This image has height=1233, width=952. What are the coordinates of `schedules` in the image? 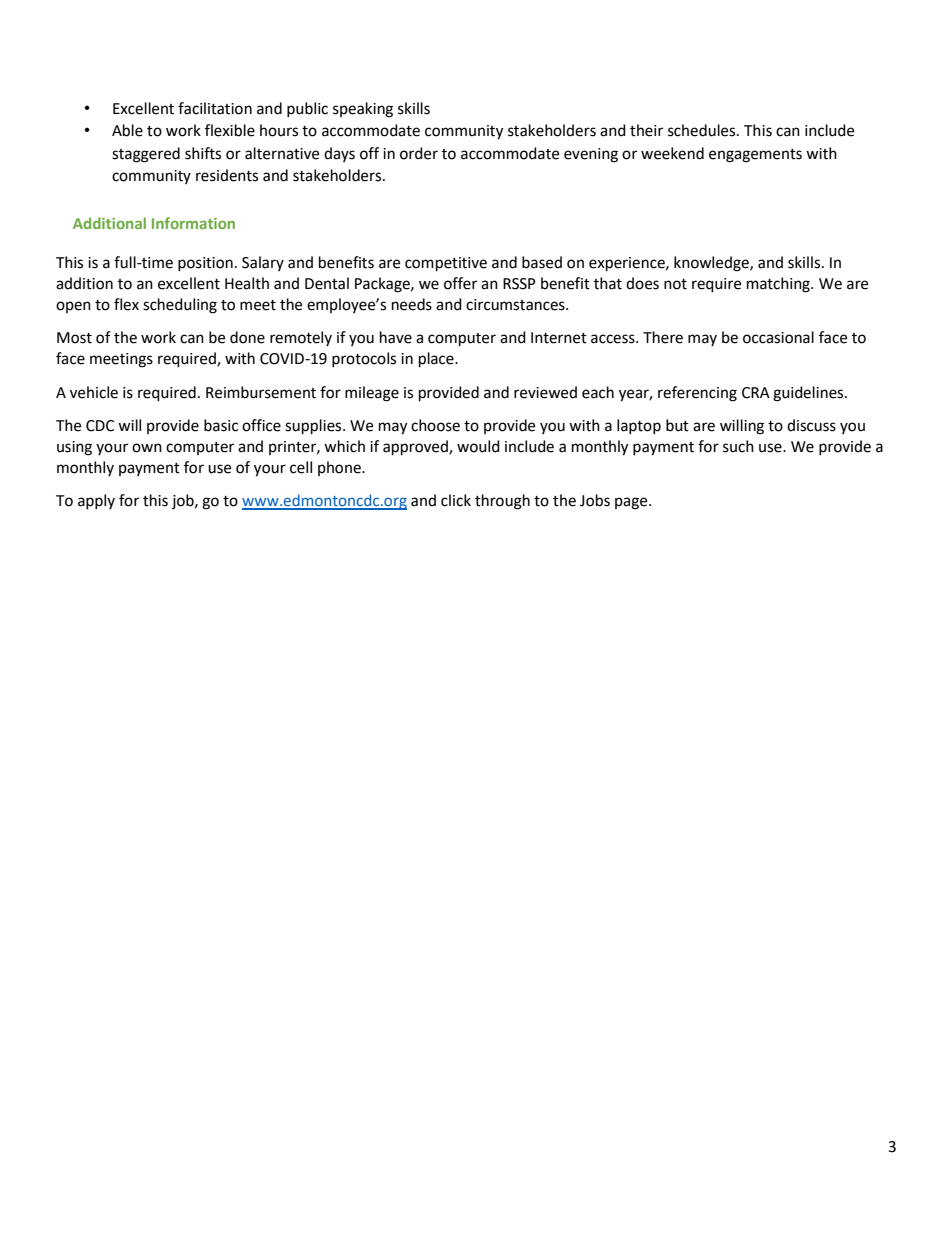 It's located at (703, 130).
